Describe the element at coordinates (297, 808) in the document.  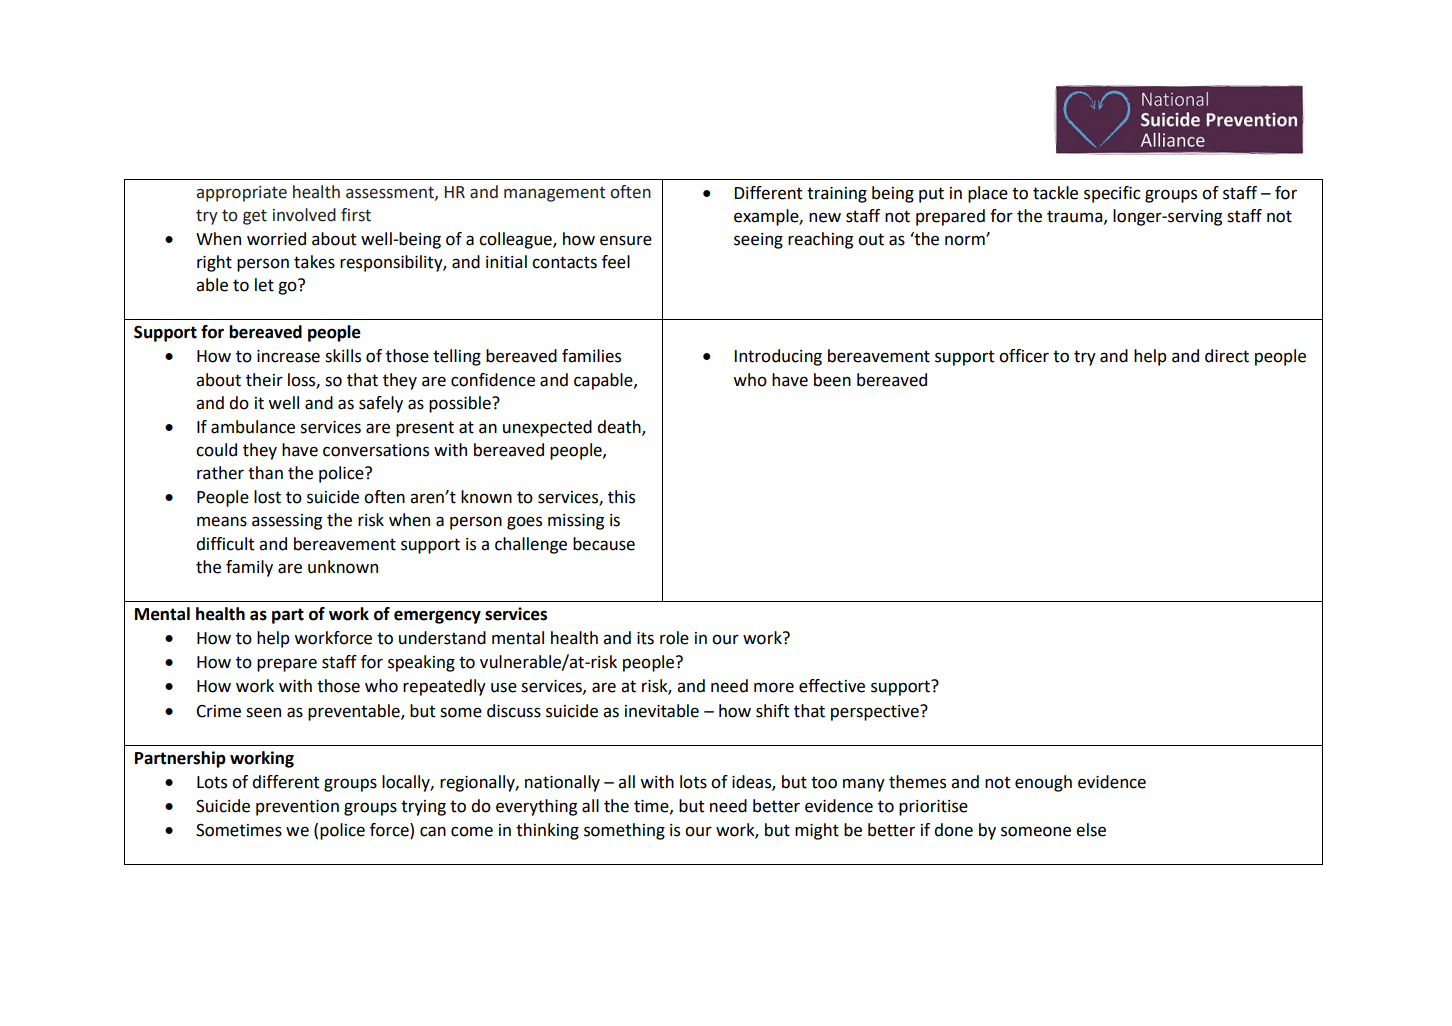
I see `prevention` at that location.
